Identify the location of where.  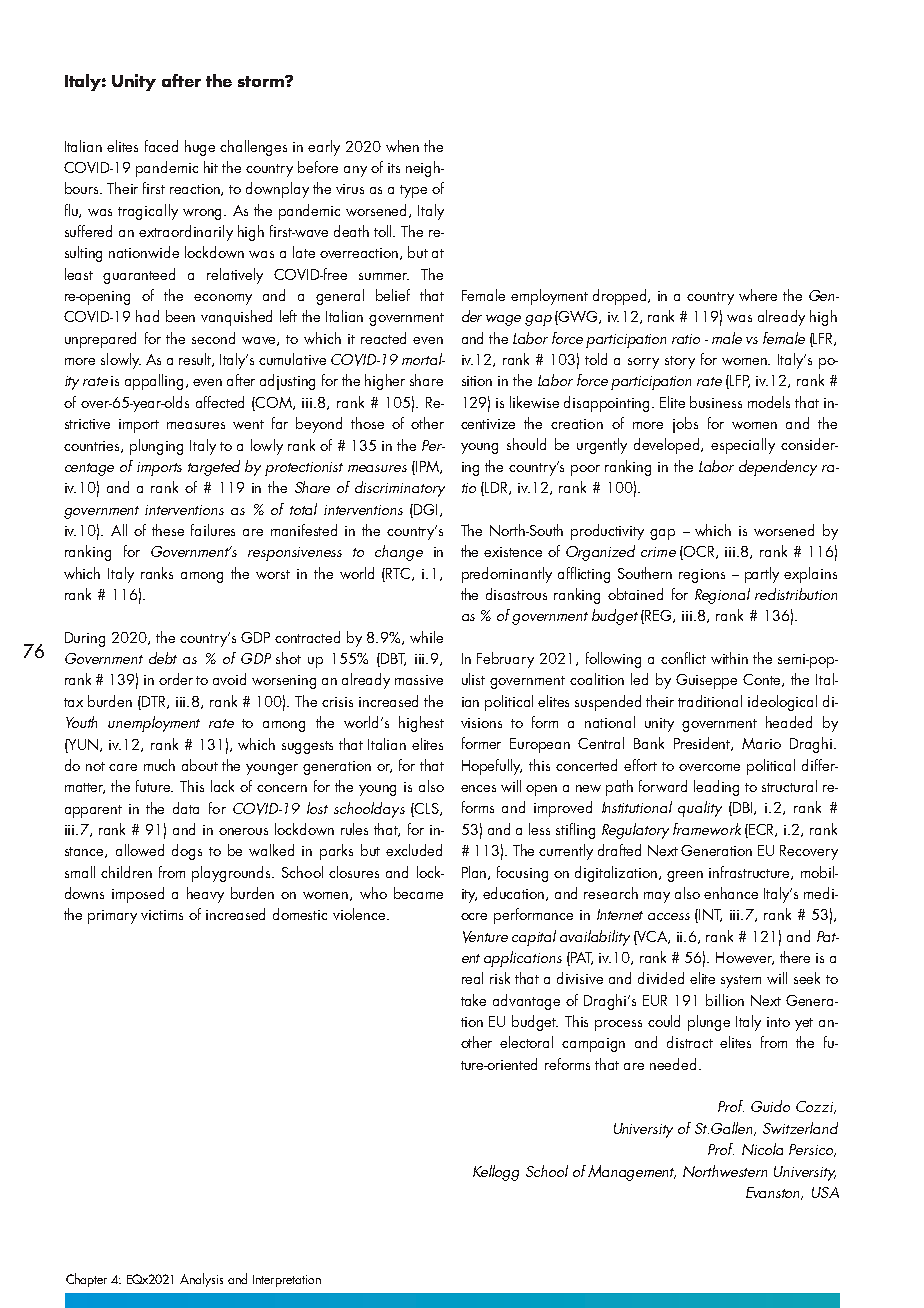
(758, 295).
